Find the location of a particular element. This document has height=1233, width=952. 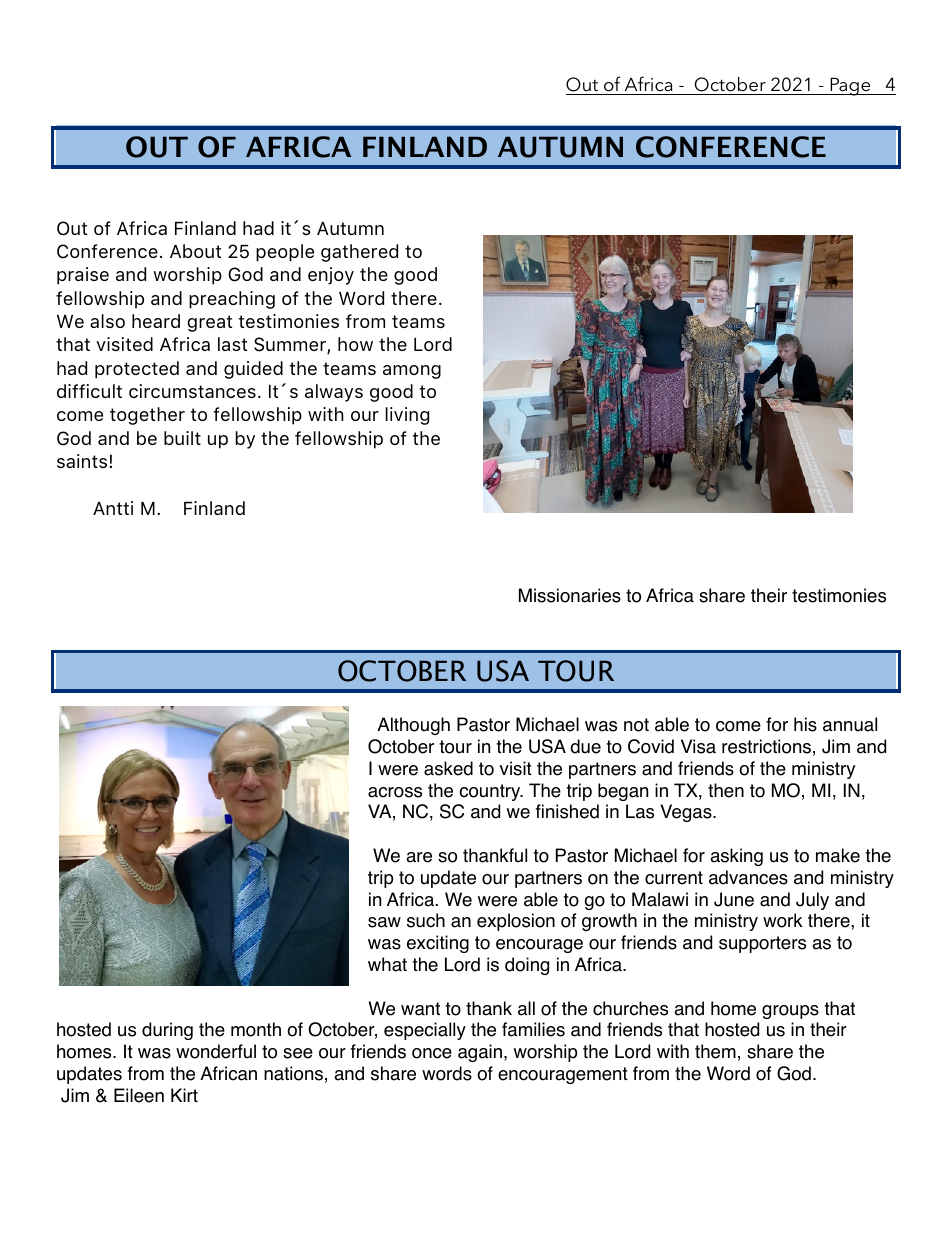

people is located at coordinates (285, 253).
